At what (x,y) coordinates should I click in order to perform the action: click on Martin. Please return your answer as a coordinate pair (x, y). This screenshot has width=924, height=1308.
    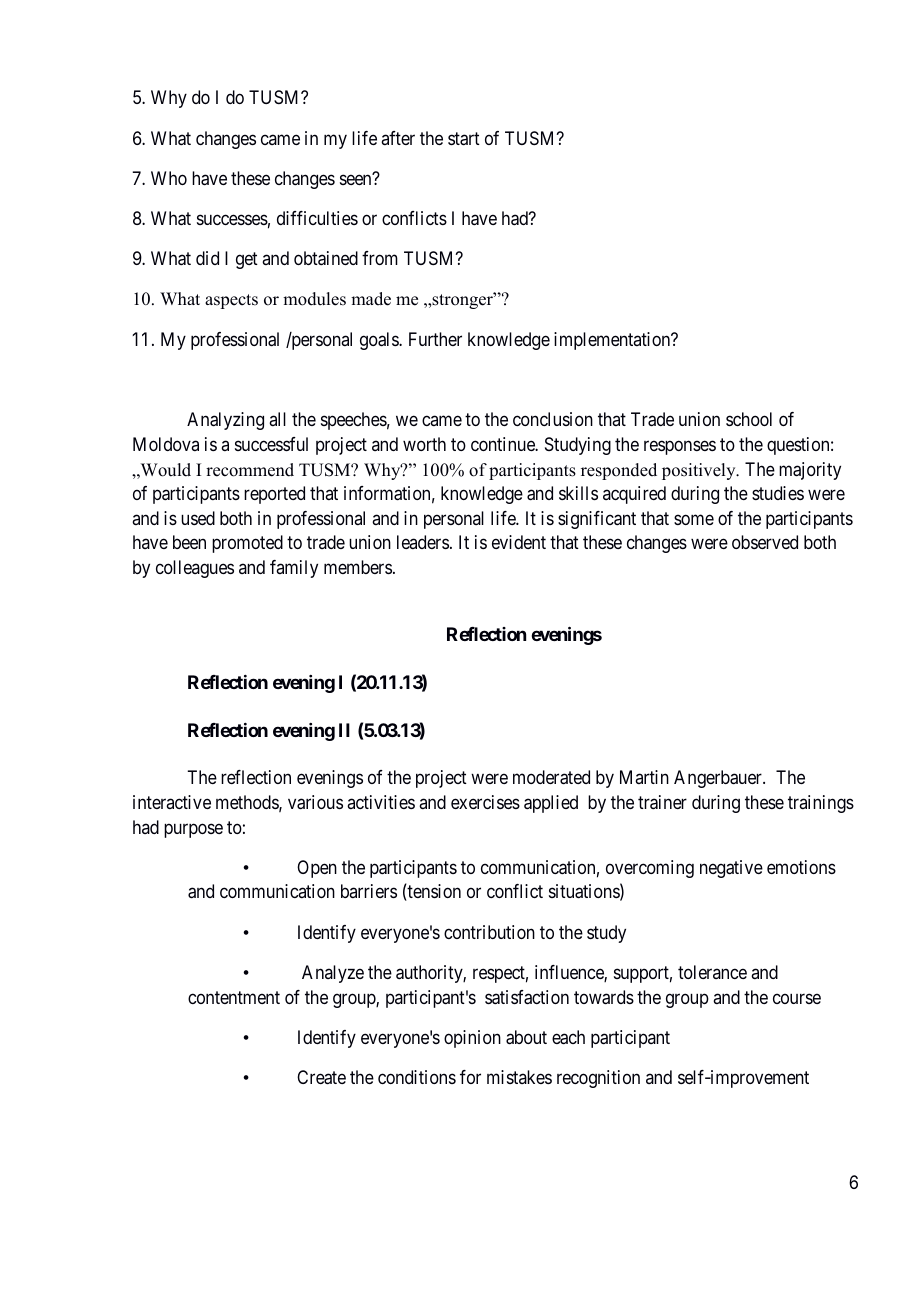
    Looking at the image, I should click on (644, 777).
